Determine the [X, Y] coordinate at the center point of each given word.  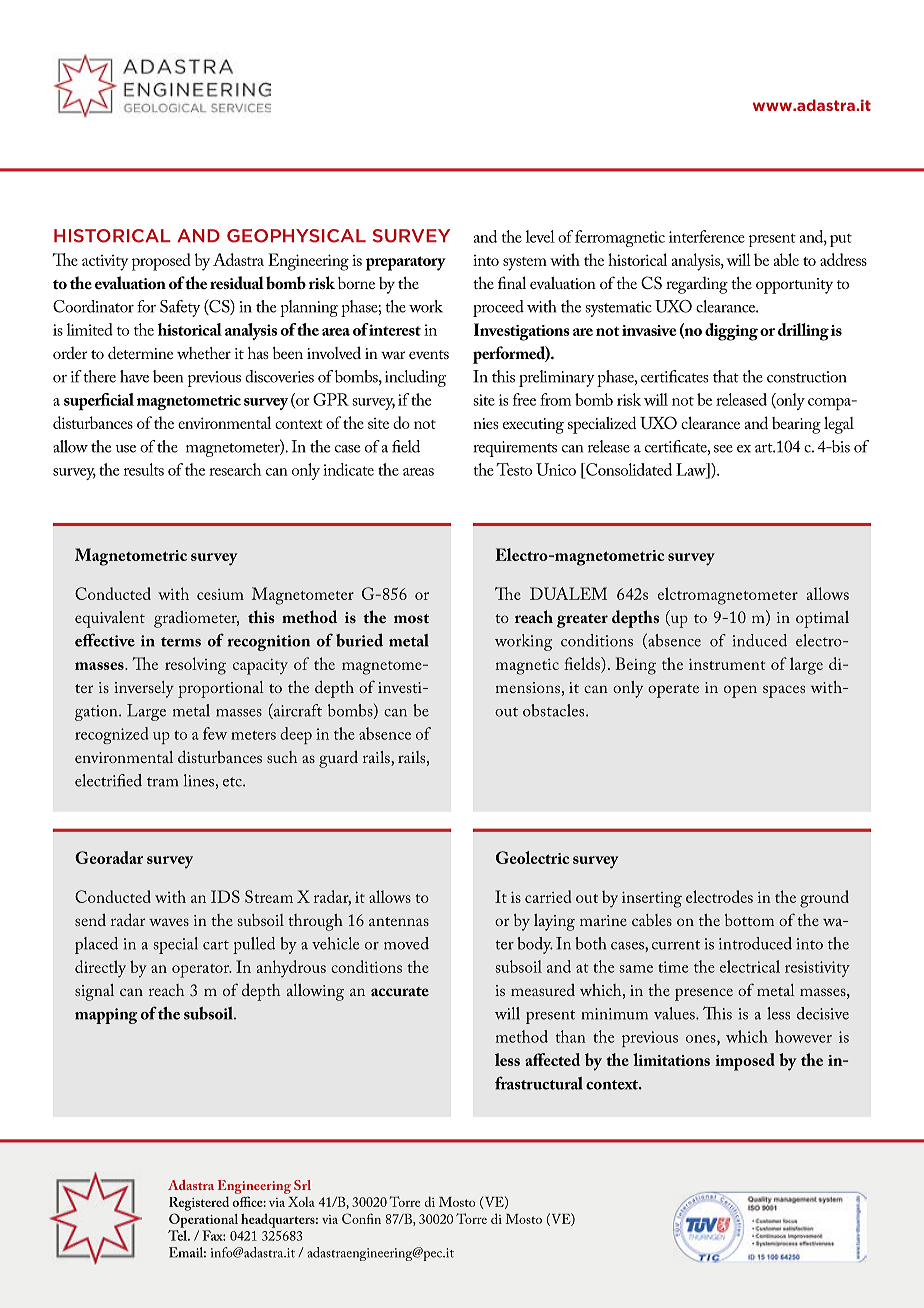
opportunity [794, 286]
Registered [199, 1203]
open [740, 691]
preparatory [406, 263]
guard [338, 759]
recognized [112, 735]
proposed [161, 262]
